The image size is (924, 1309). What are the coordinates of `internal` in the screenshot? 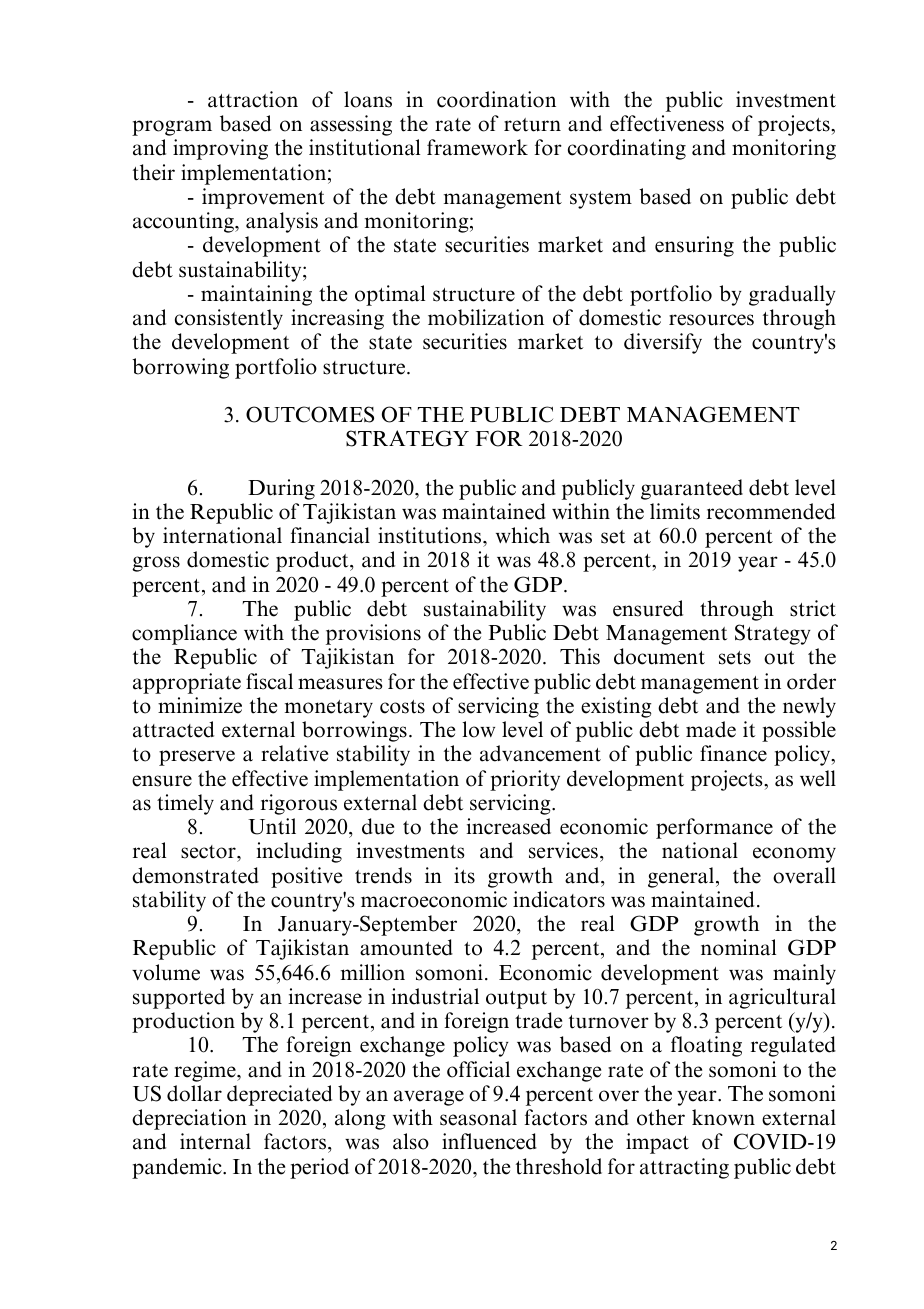 It's located at (215, 1141).
